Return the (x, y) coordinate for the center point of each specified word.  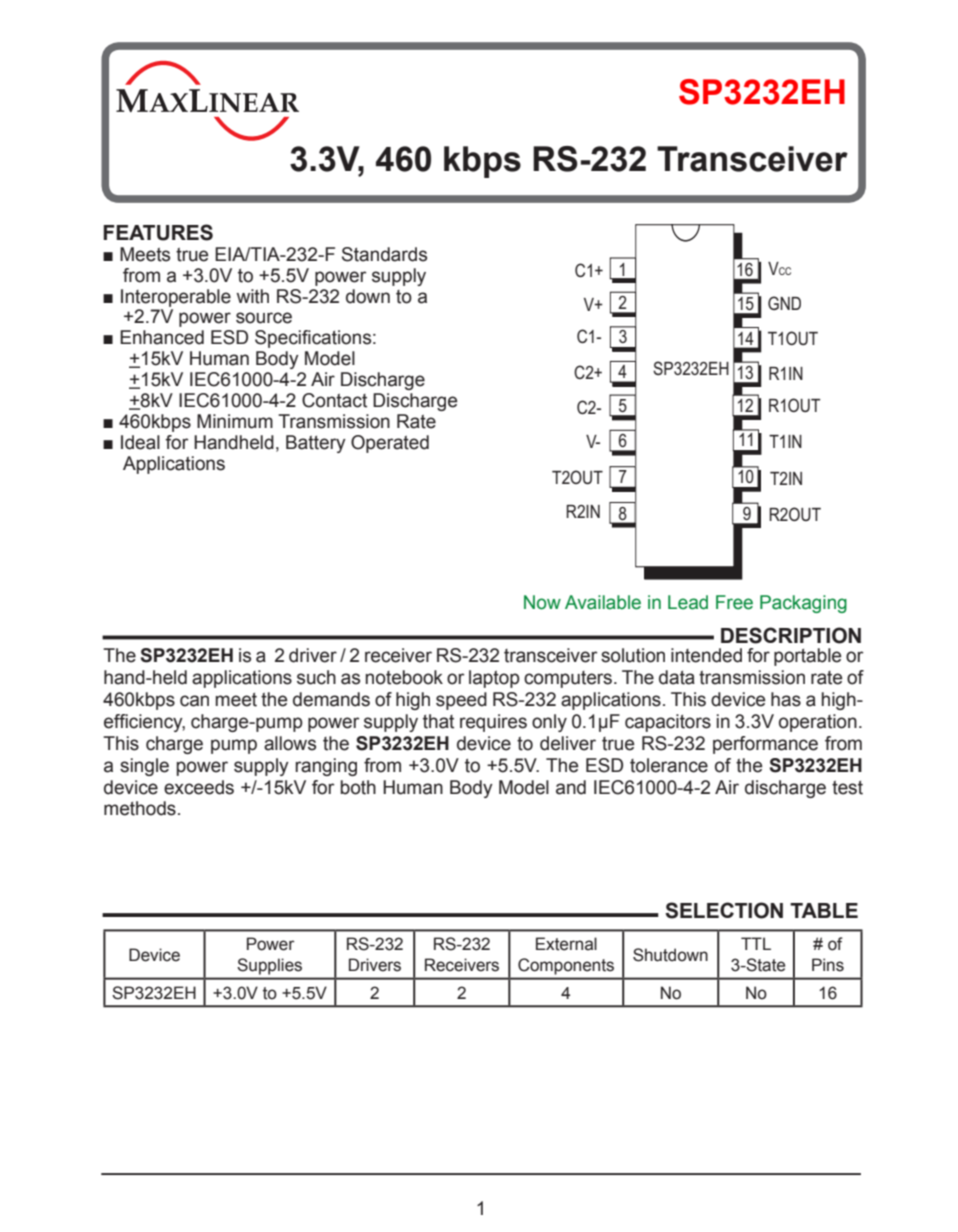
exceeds (199, 787)
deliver (568, 743)
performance (765, 745)
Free (734, 602)
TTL (756, 943)
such (316, 677)
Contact (334, 400)
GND (784, 303)
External (566, 944)
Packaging (803, 604)
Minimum (235, 421)
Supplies (270, 966)
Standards (384, 254)
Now (542, 602)
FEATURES (158, 232)
